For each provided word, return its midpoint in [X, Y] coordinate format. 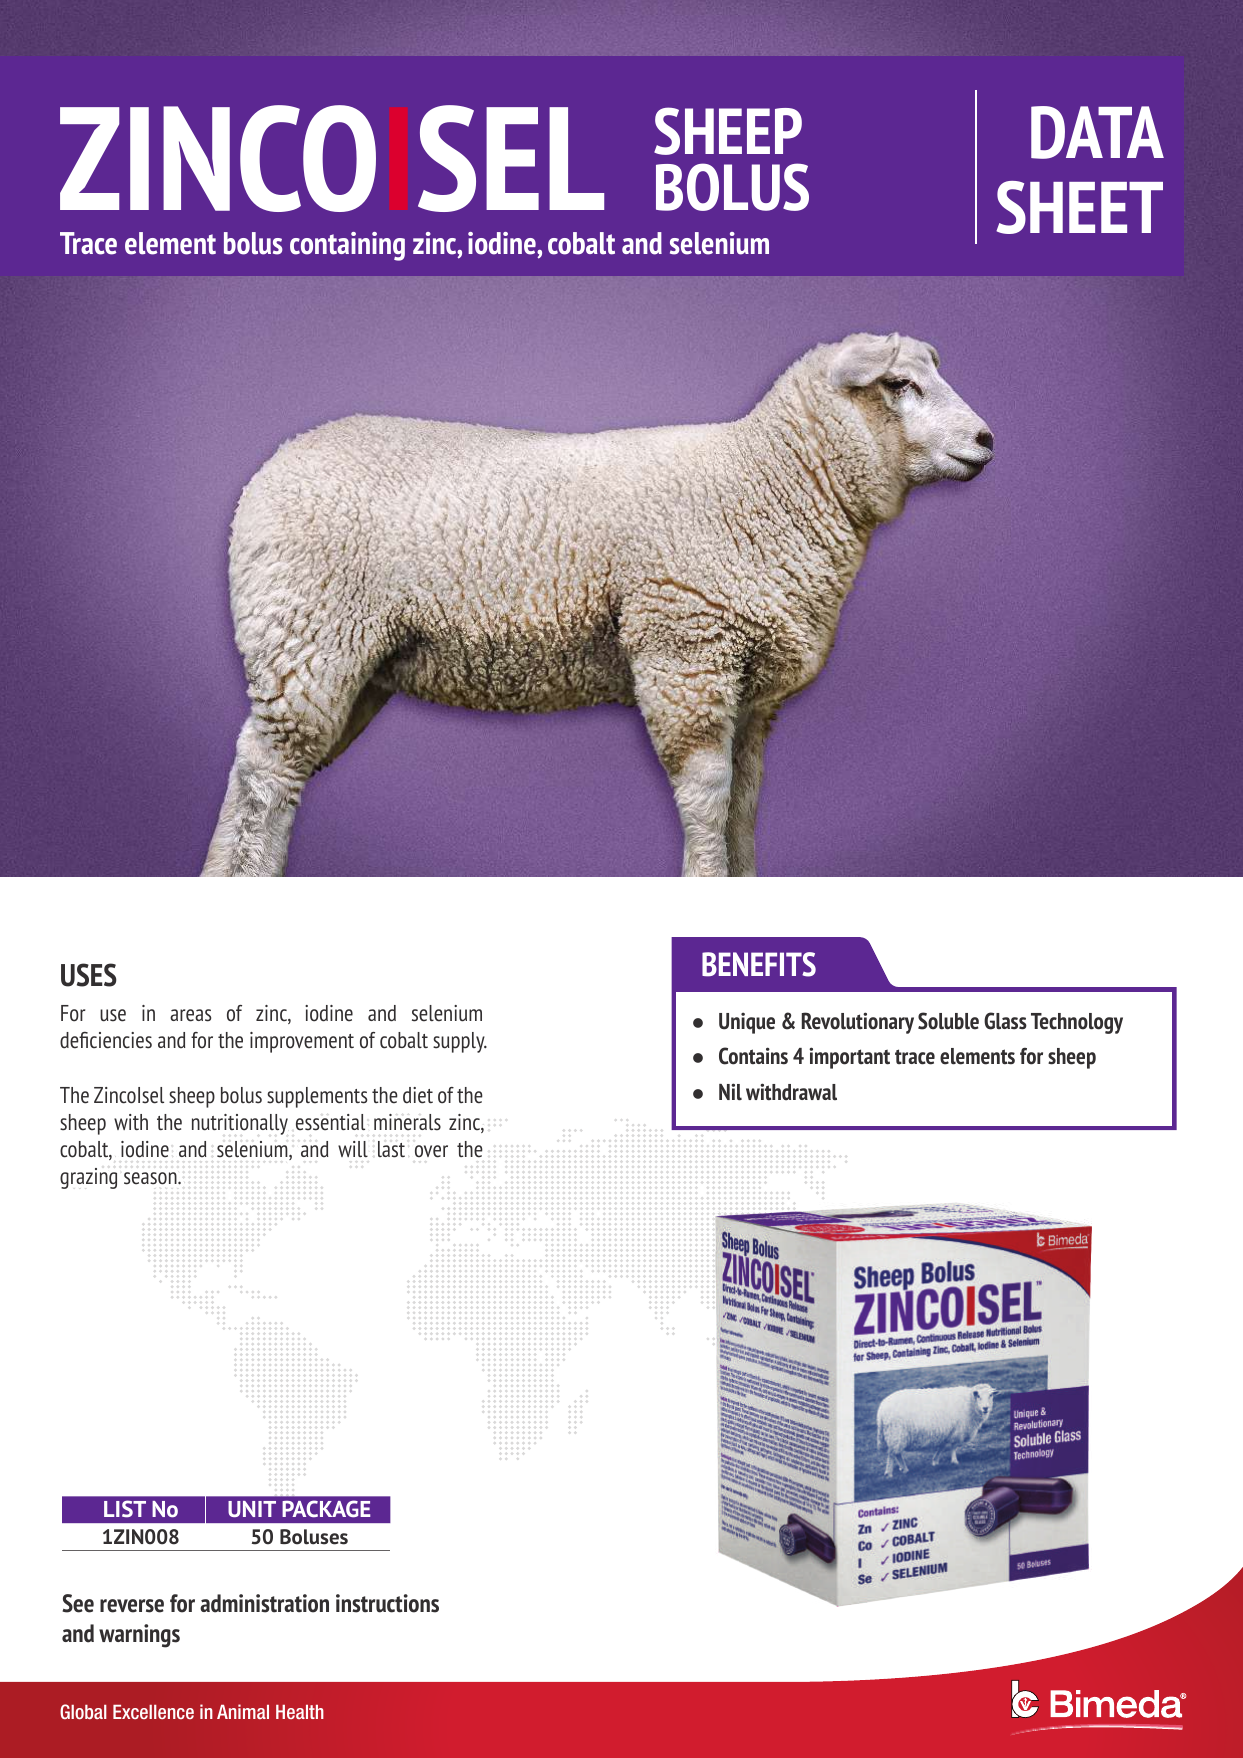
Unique [747, 1023]
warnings [139, 1636]
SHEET [1079, 207]
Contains [753, 1056]
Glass [1005, 1021]
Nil [730, 1092]
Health [300, 1712]
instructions [387, 1603]
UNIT [252, 1509]
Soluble [948, 1021]
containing [347, 246]
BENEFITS [759, 964]
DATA [1097, 132]
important [849, 1058]
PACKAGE [326, 1509]
